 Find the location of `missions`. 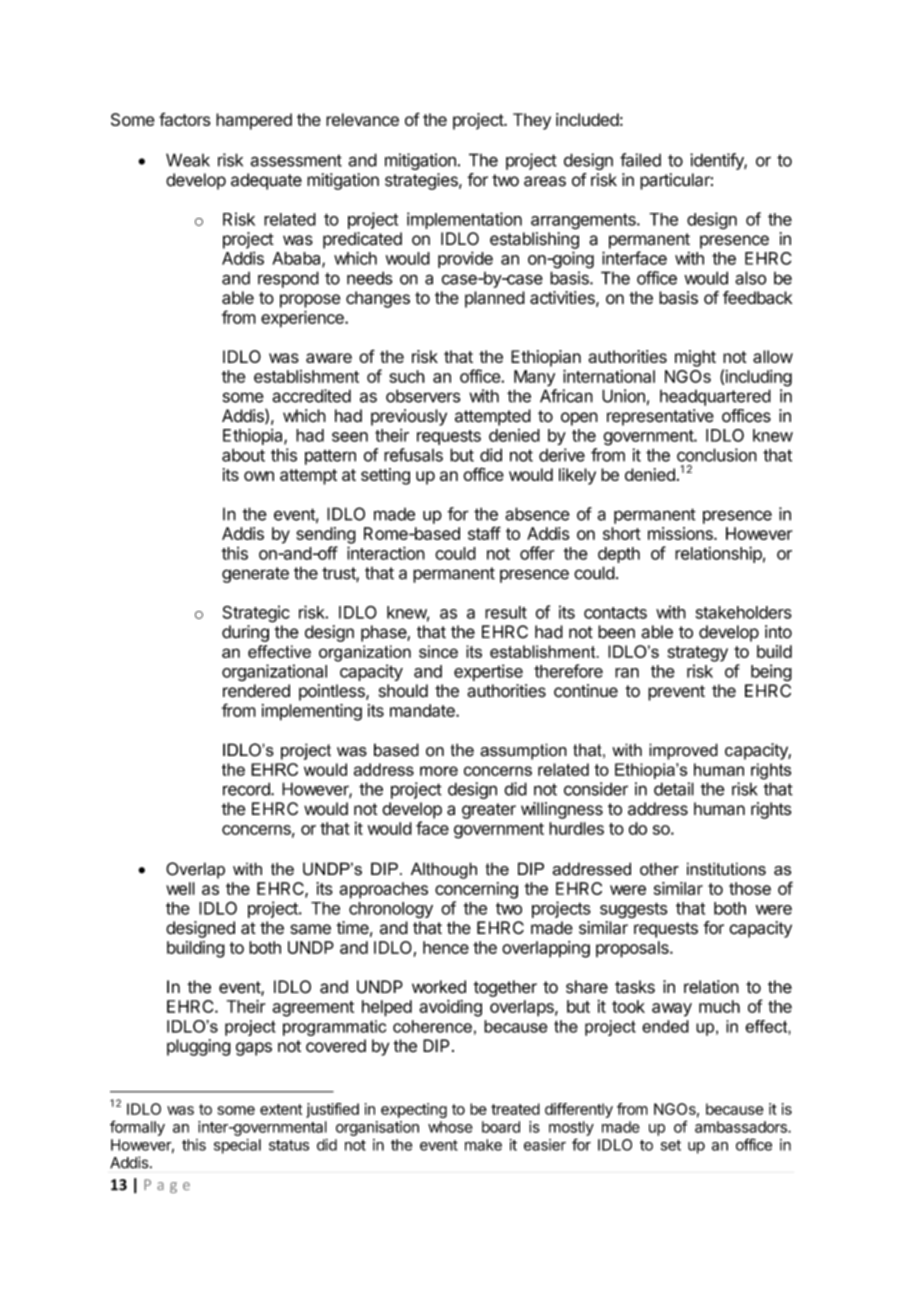

missions is located at coordinates (681, 533).
